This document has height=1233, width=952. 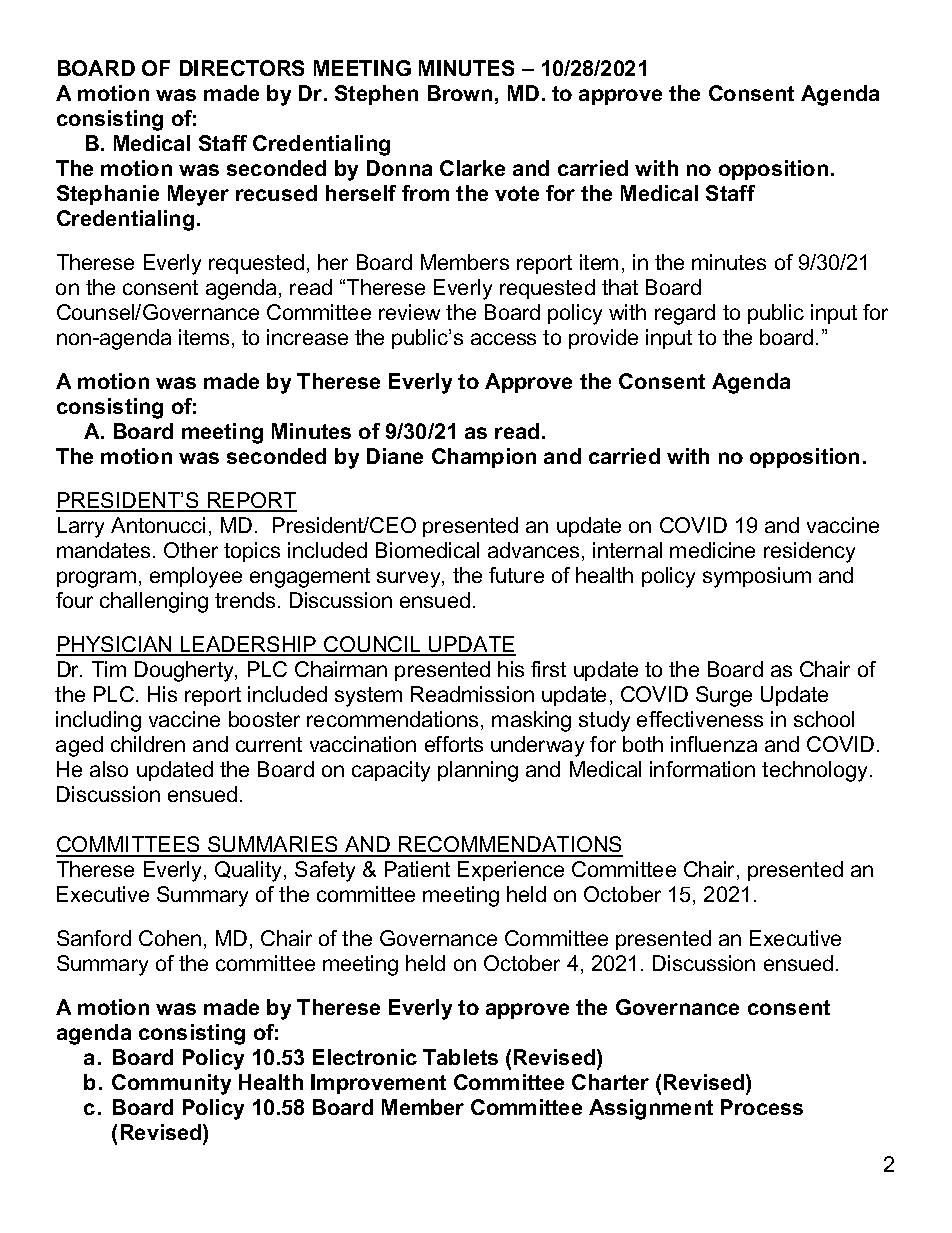 I want to click on challenging, so click(x=154, y=602).
